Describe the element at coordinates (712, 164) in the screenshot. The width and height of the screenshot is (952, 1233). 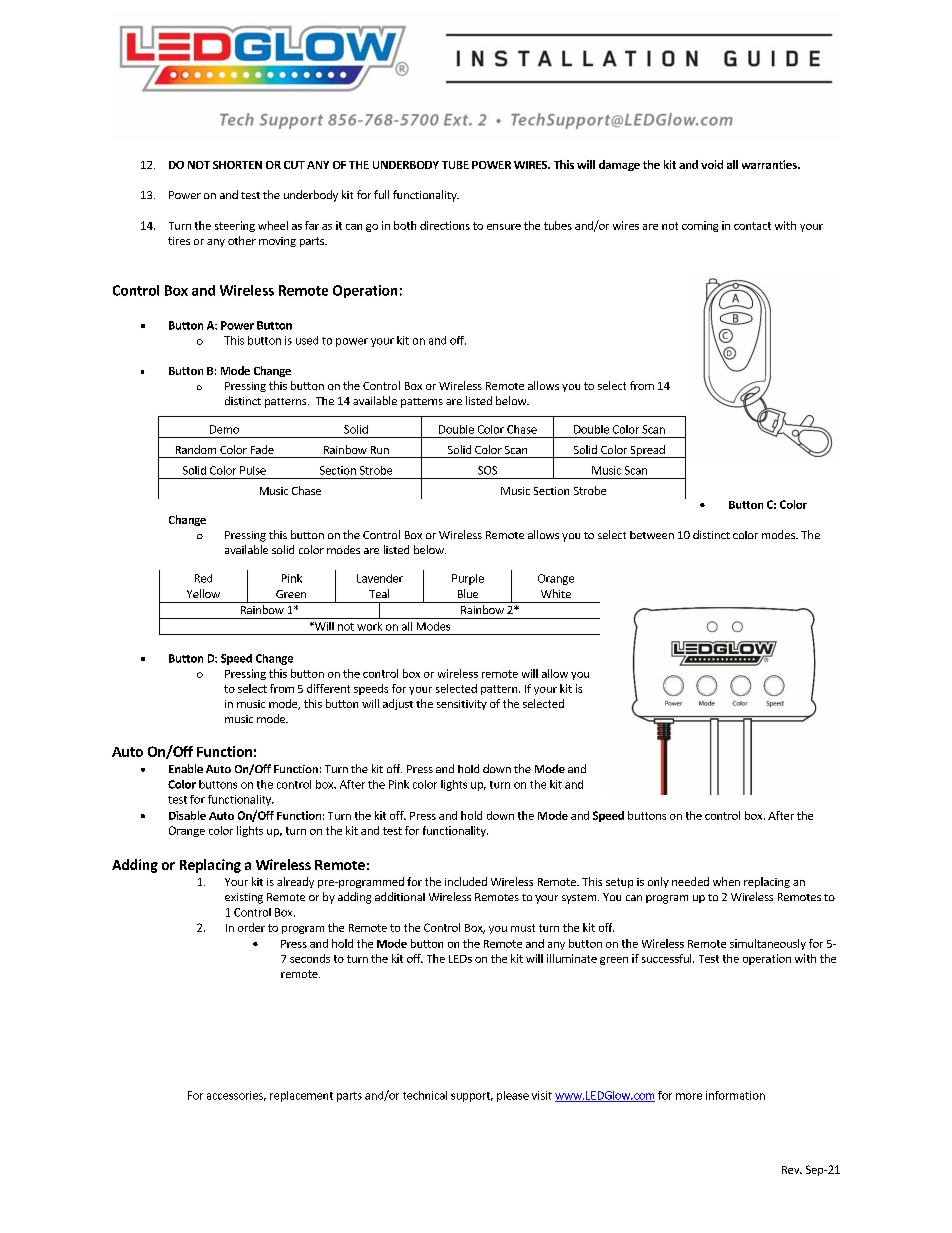
I see `void` at that location.
